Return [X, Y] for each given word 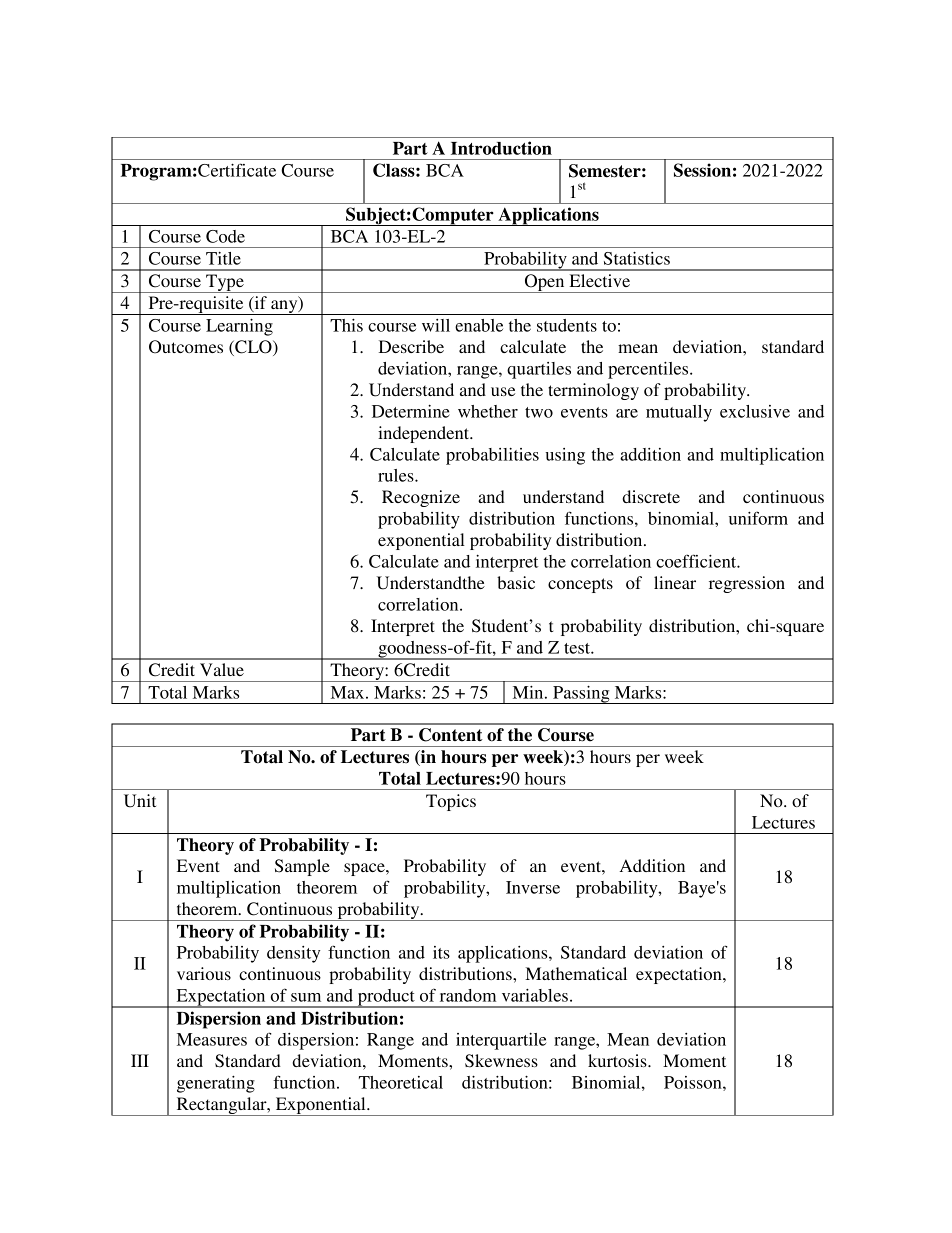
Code [225, 236]
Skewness [501, 1061]
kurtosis [618, 1060]
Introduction [501, 148]
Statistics [637, 258]
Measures [212, 1039]
